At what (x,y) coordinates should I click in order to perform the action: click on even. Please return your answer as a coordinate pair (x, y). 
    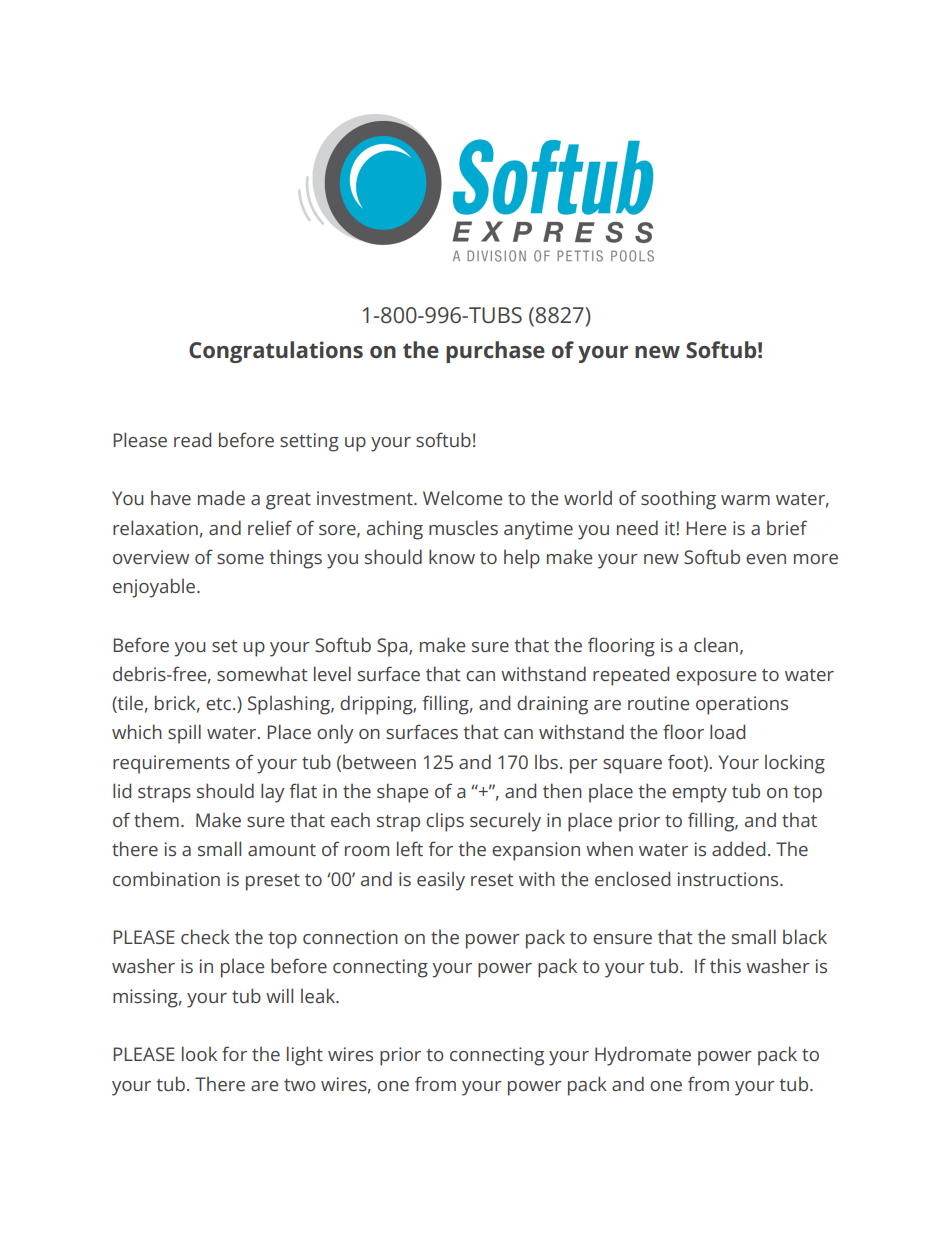
    Looking at the image, I should click on (766, 559).
